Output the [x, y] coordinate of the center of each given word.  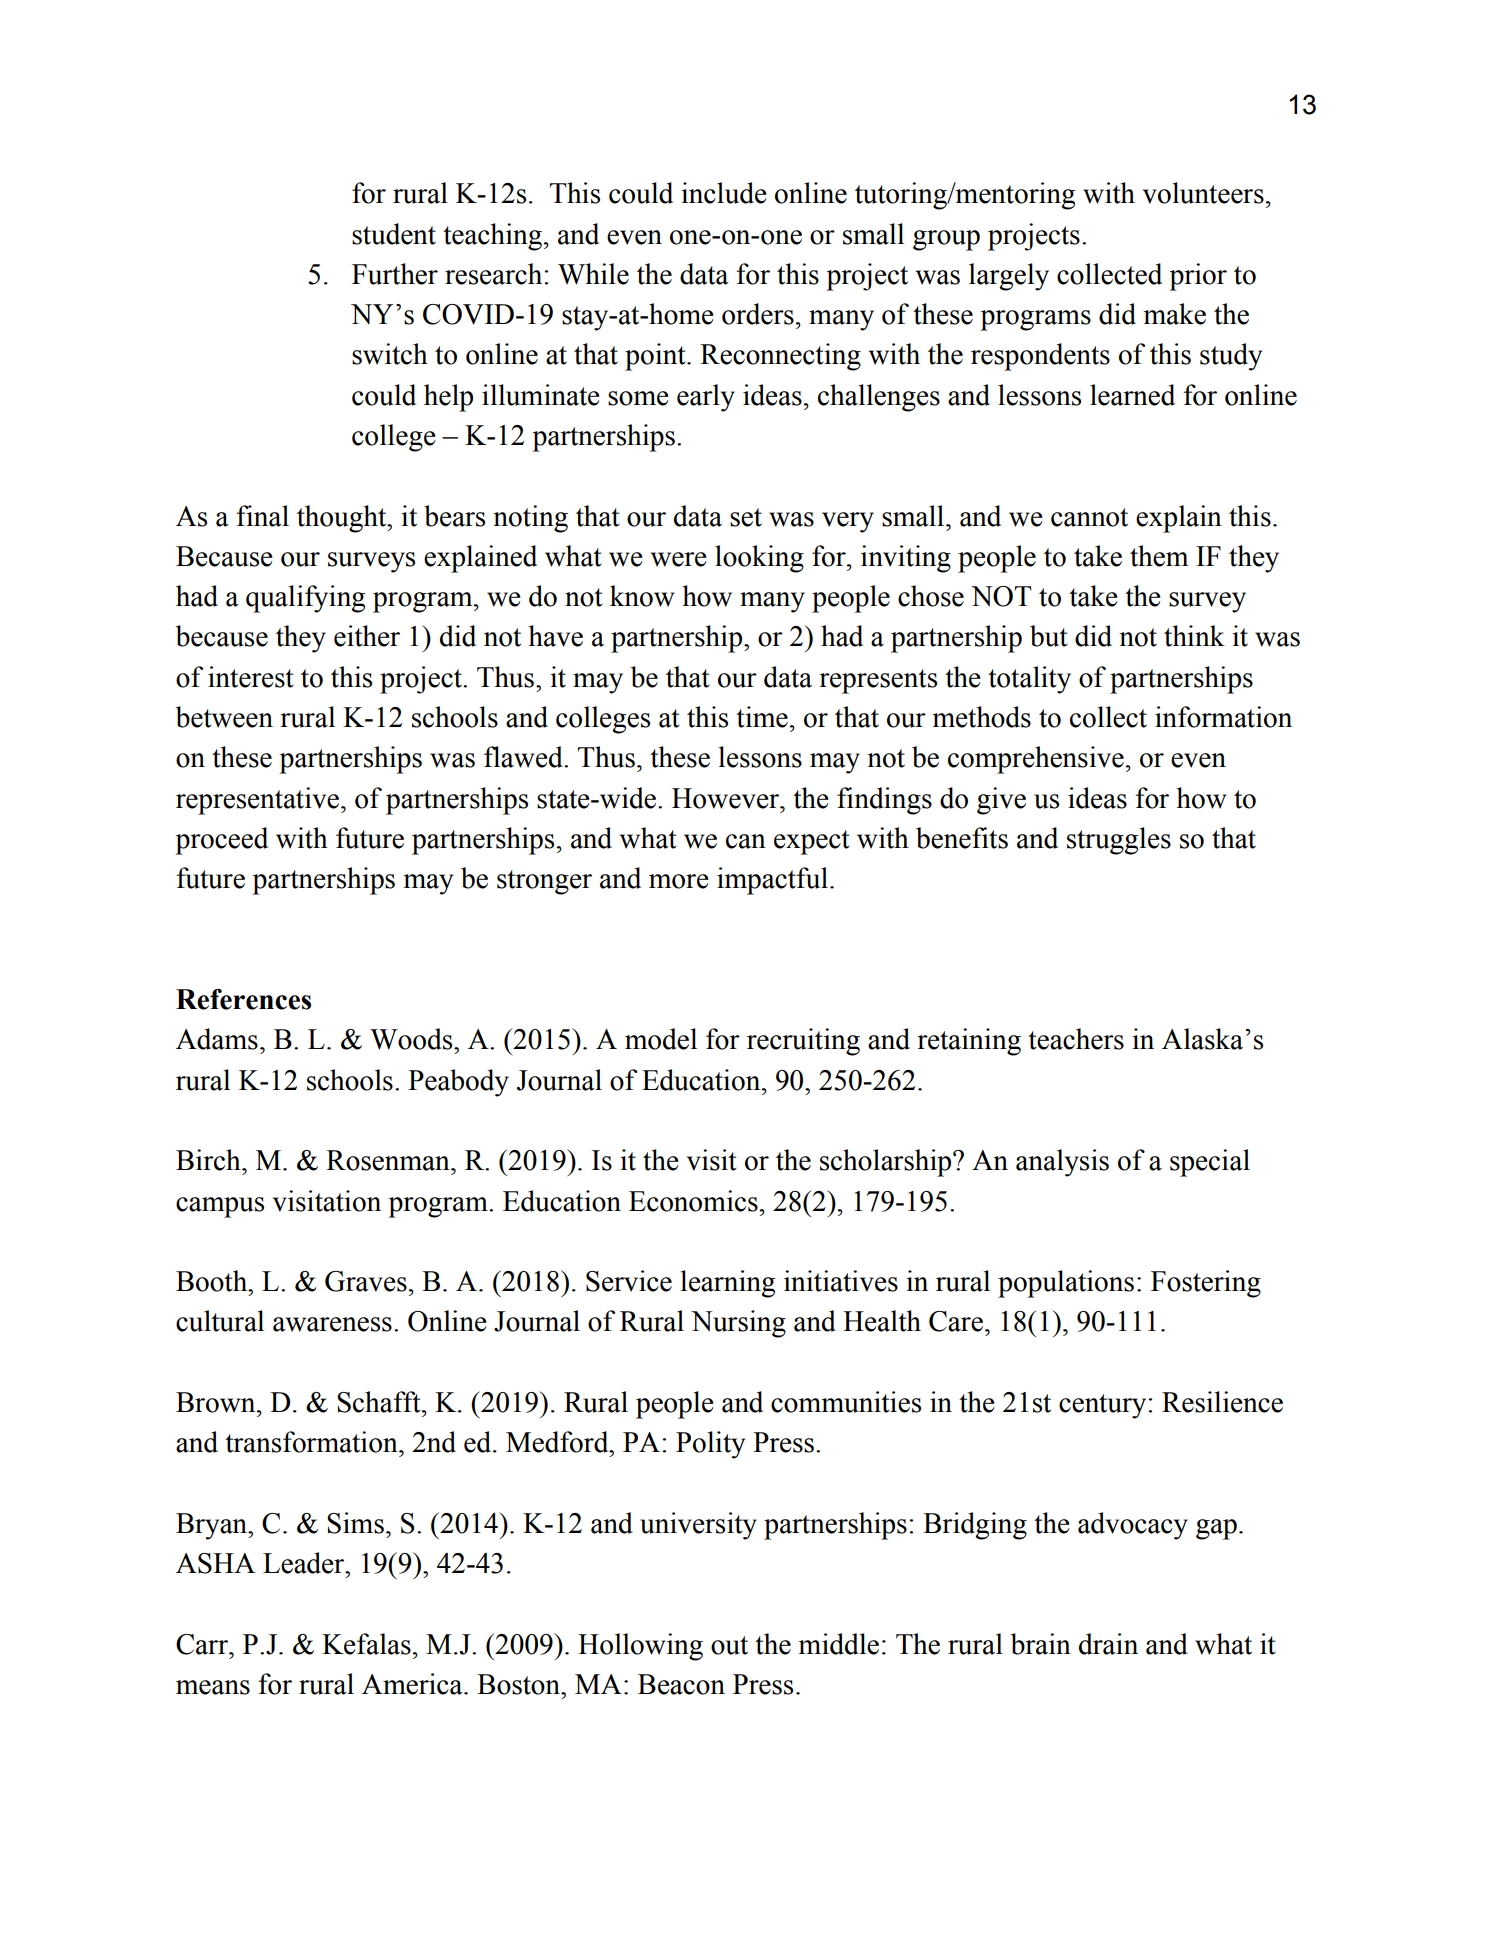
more [679, 881]
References [243, 999]
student [394, 234]
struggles [1119, 841]
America [413, 1684]
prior [1198, 277]
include [724, 193]
